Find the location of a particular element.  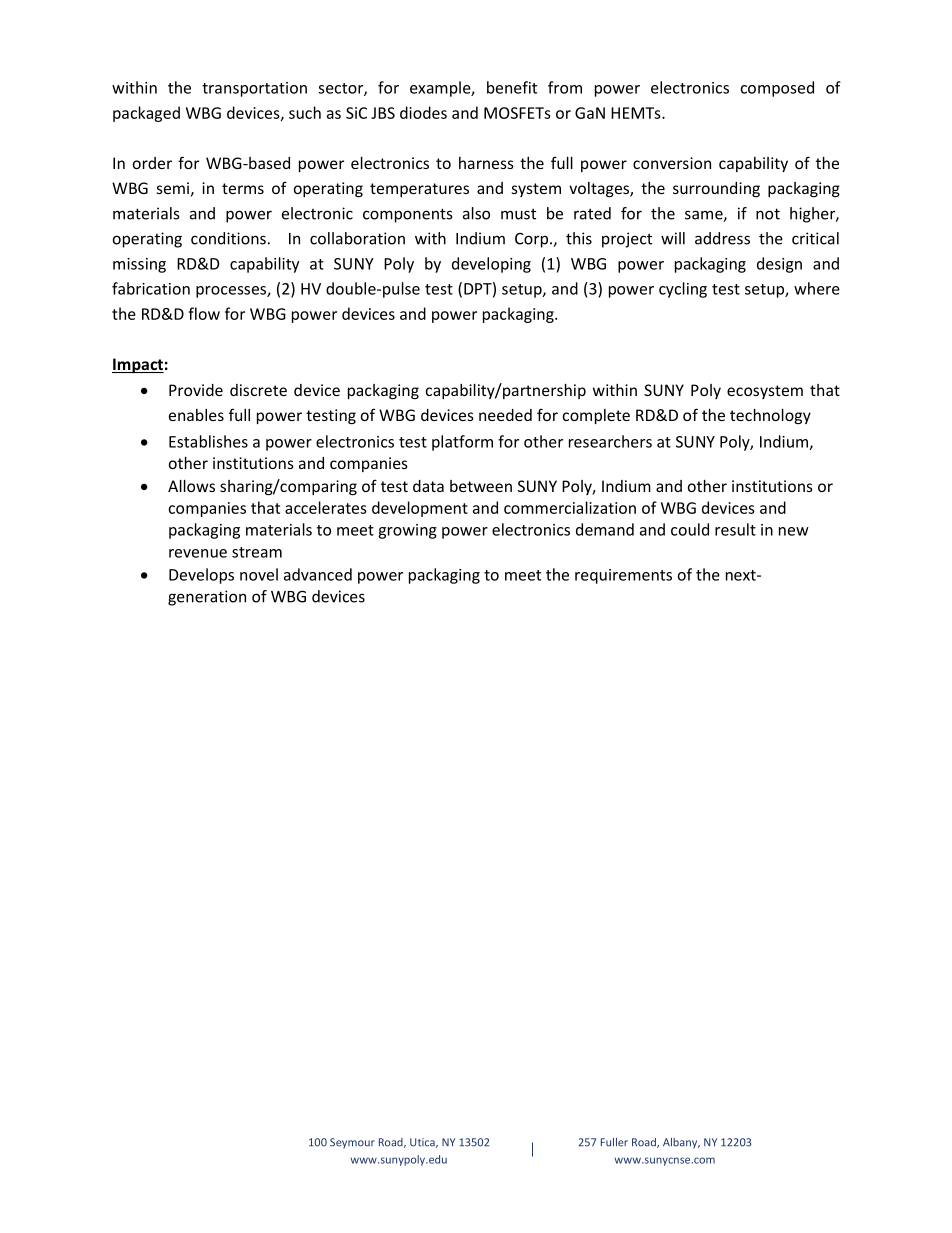

benefit is located at coordinates (512, 87).
